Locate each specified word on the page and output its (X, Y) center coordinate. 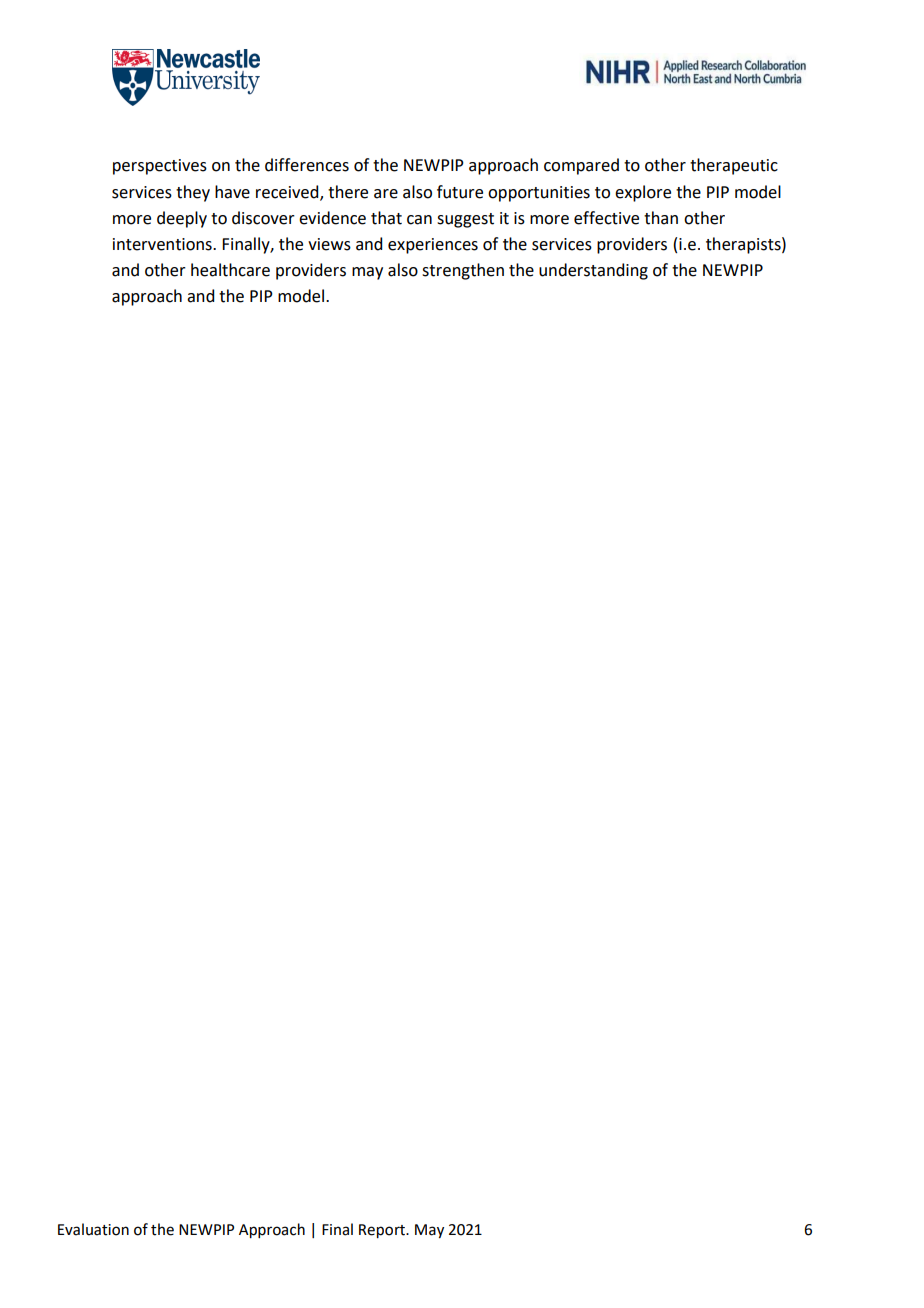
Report (383, 1231)
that (386, 218)
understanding (593, 271)
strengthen (463, 271)
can (419, 220)
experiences (433, 246)
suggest (465, 220)
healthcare (230, 270)
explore (643, 193)
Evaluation (93, 1229)
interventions (163, 244)
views (329, 244)
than (661, 218)
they (193, 193)
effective (606, 218)
